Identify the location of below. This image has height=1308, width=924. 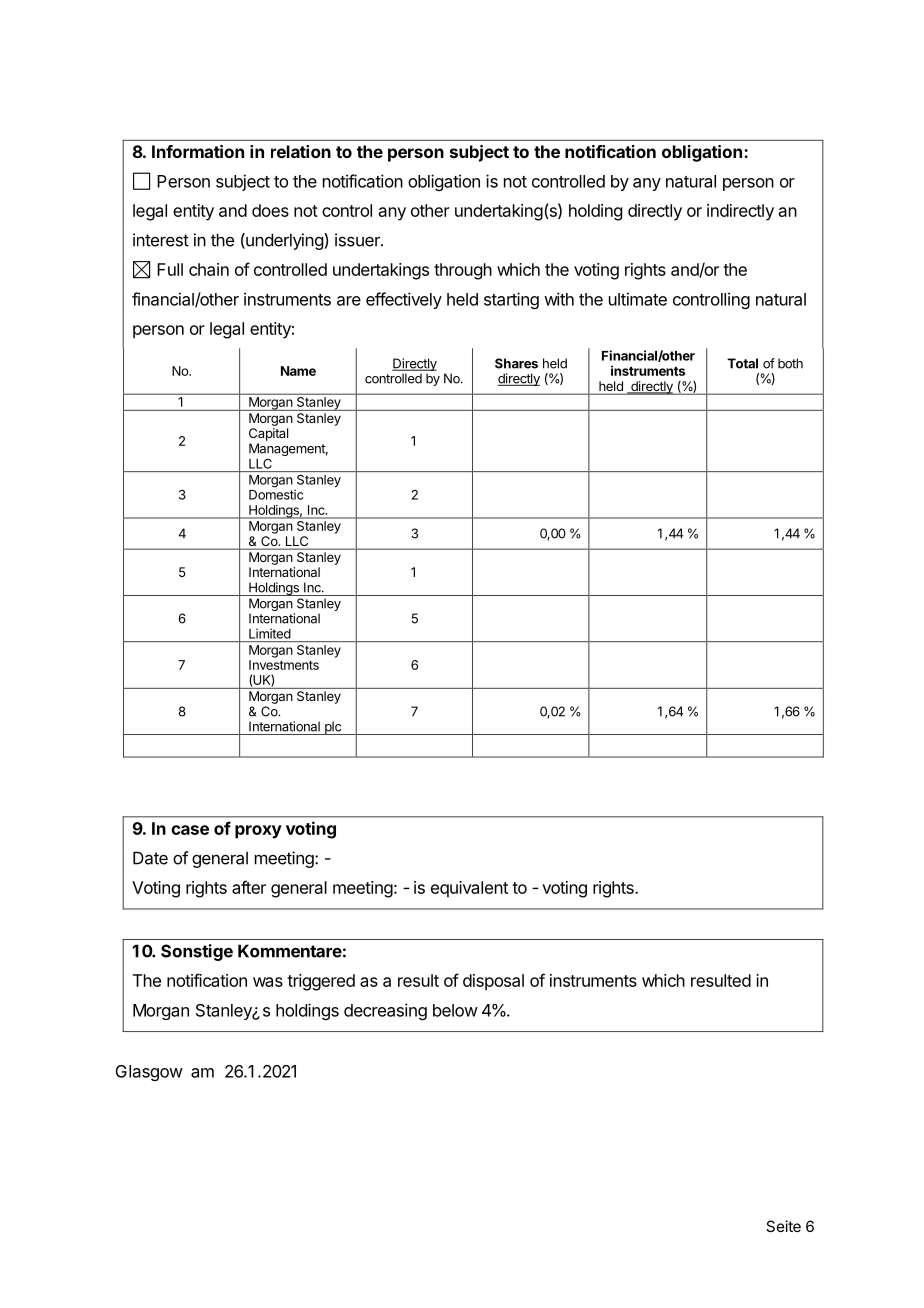
(455, 1010).
